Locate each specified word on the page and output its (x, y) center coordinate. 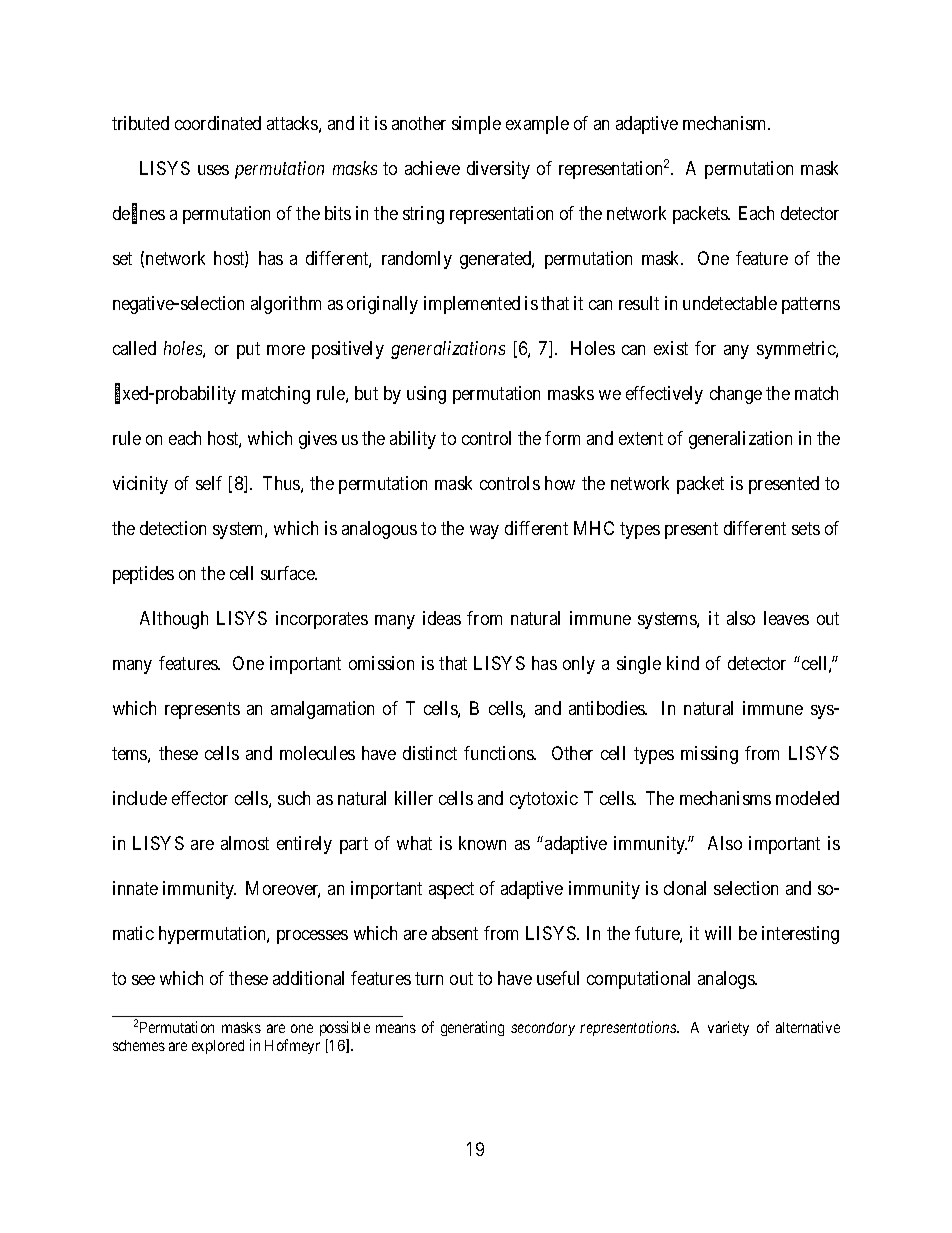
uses (213, 170)
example (537, 125)
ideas (442, 618)
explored (218, 1047)
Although (174, 620)
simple (476, 125)
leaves (786, 618)
